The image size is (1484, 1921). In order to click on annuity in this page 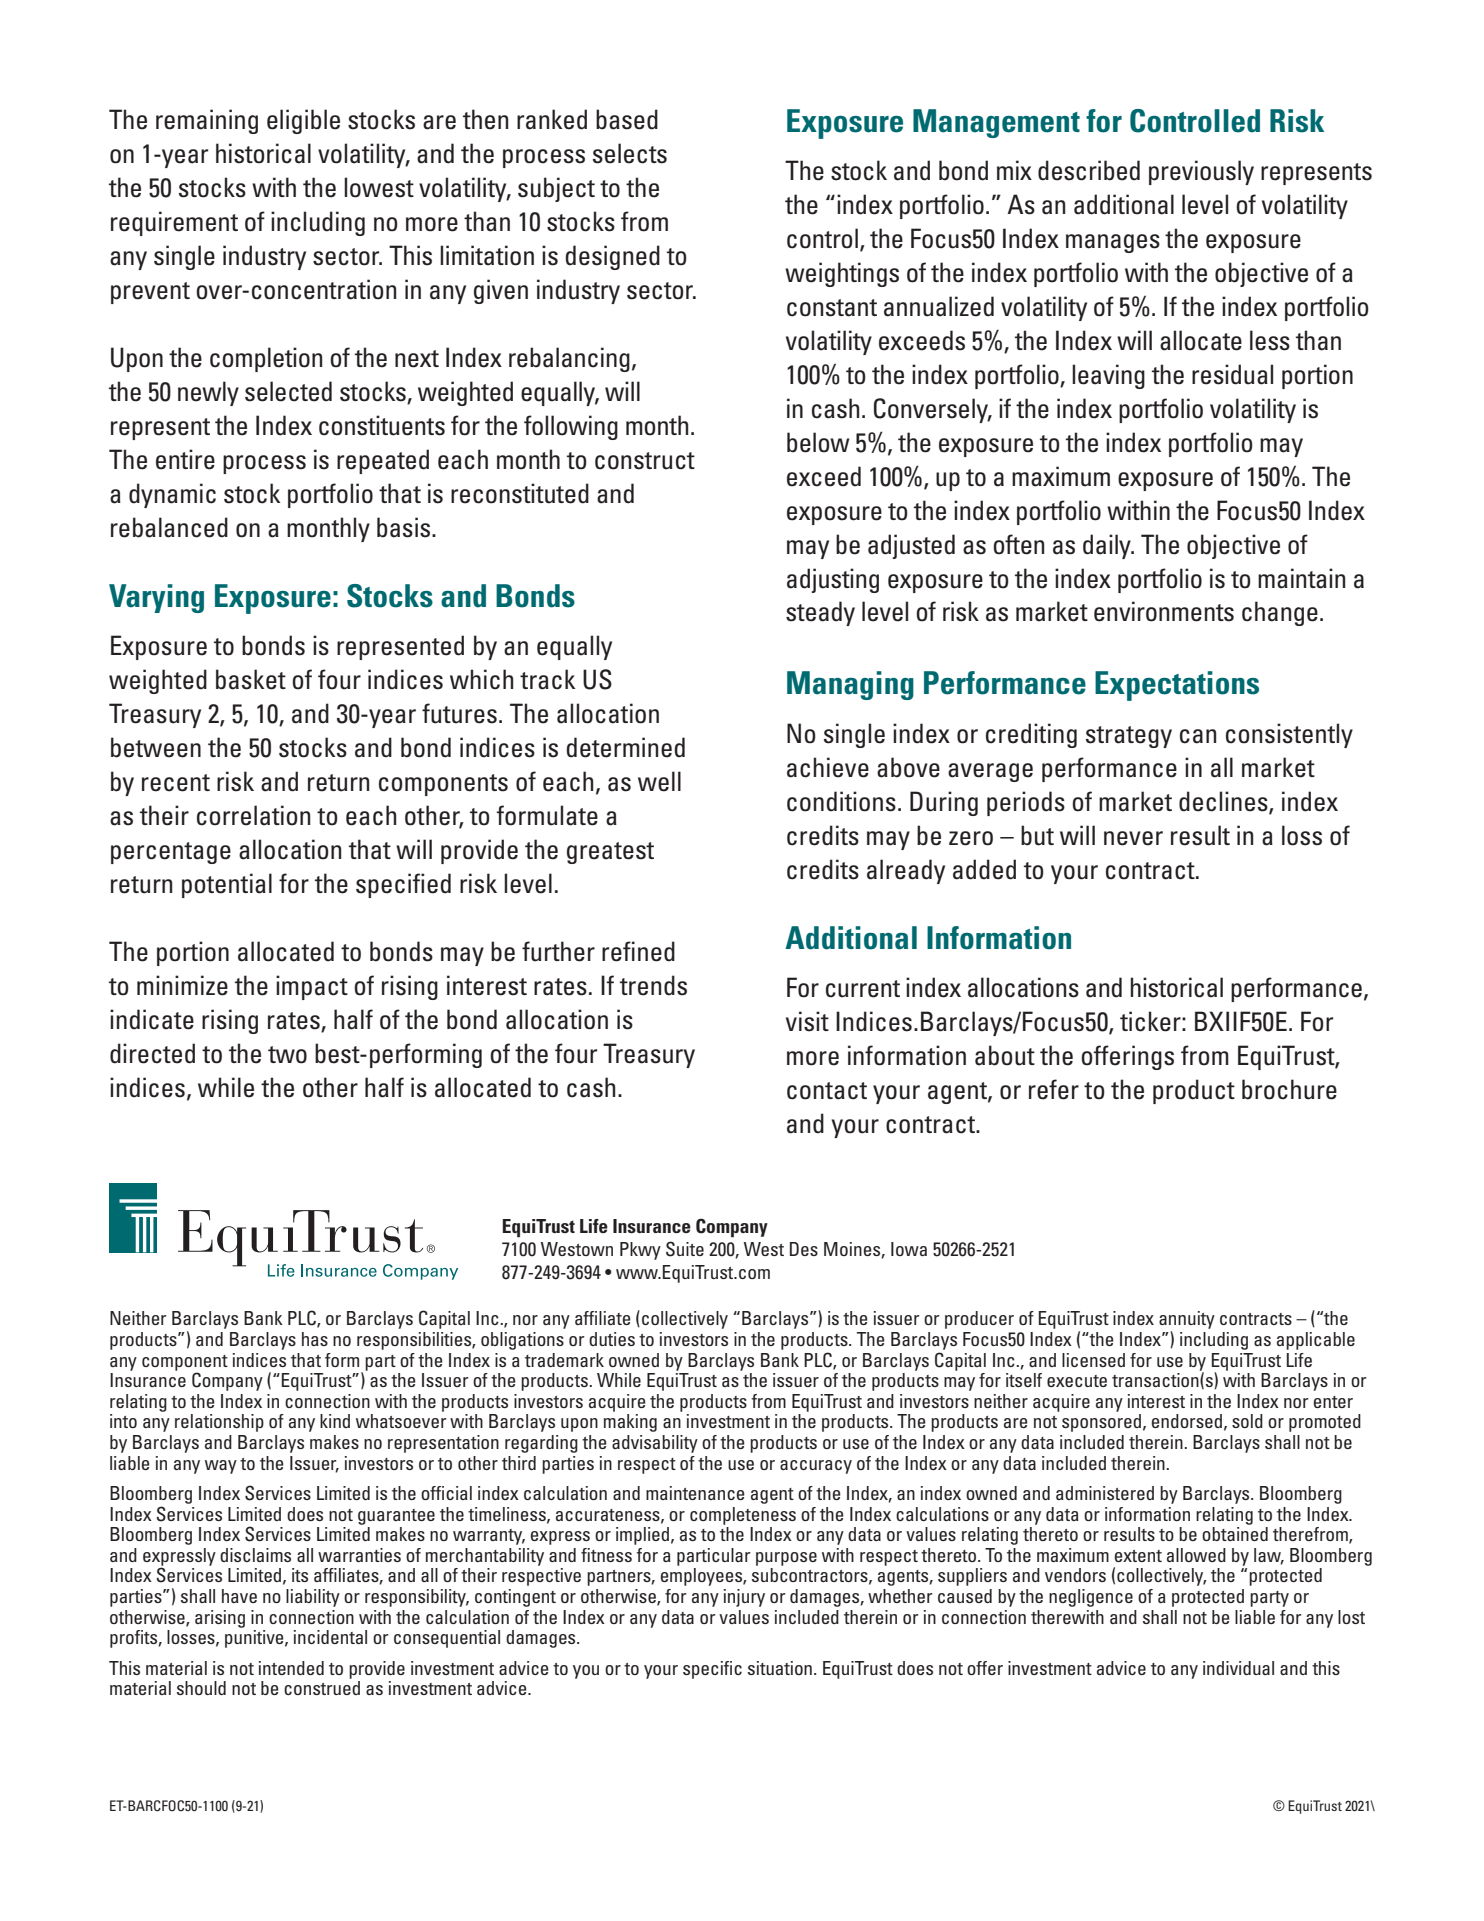, I will do `click(1187, 1320)`.
